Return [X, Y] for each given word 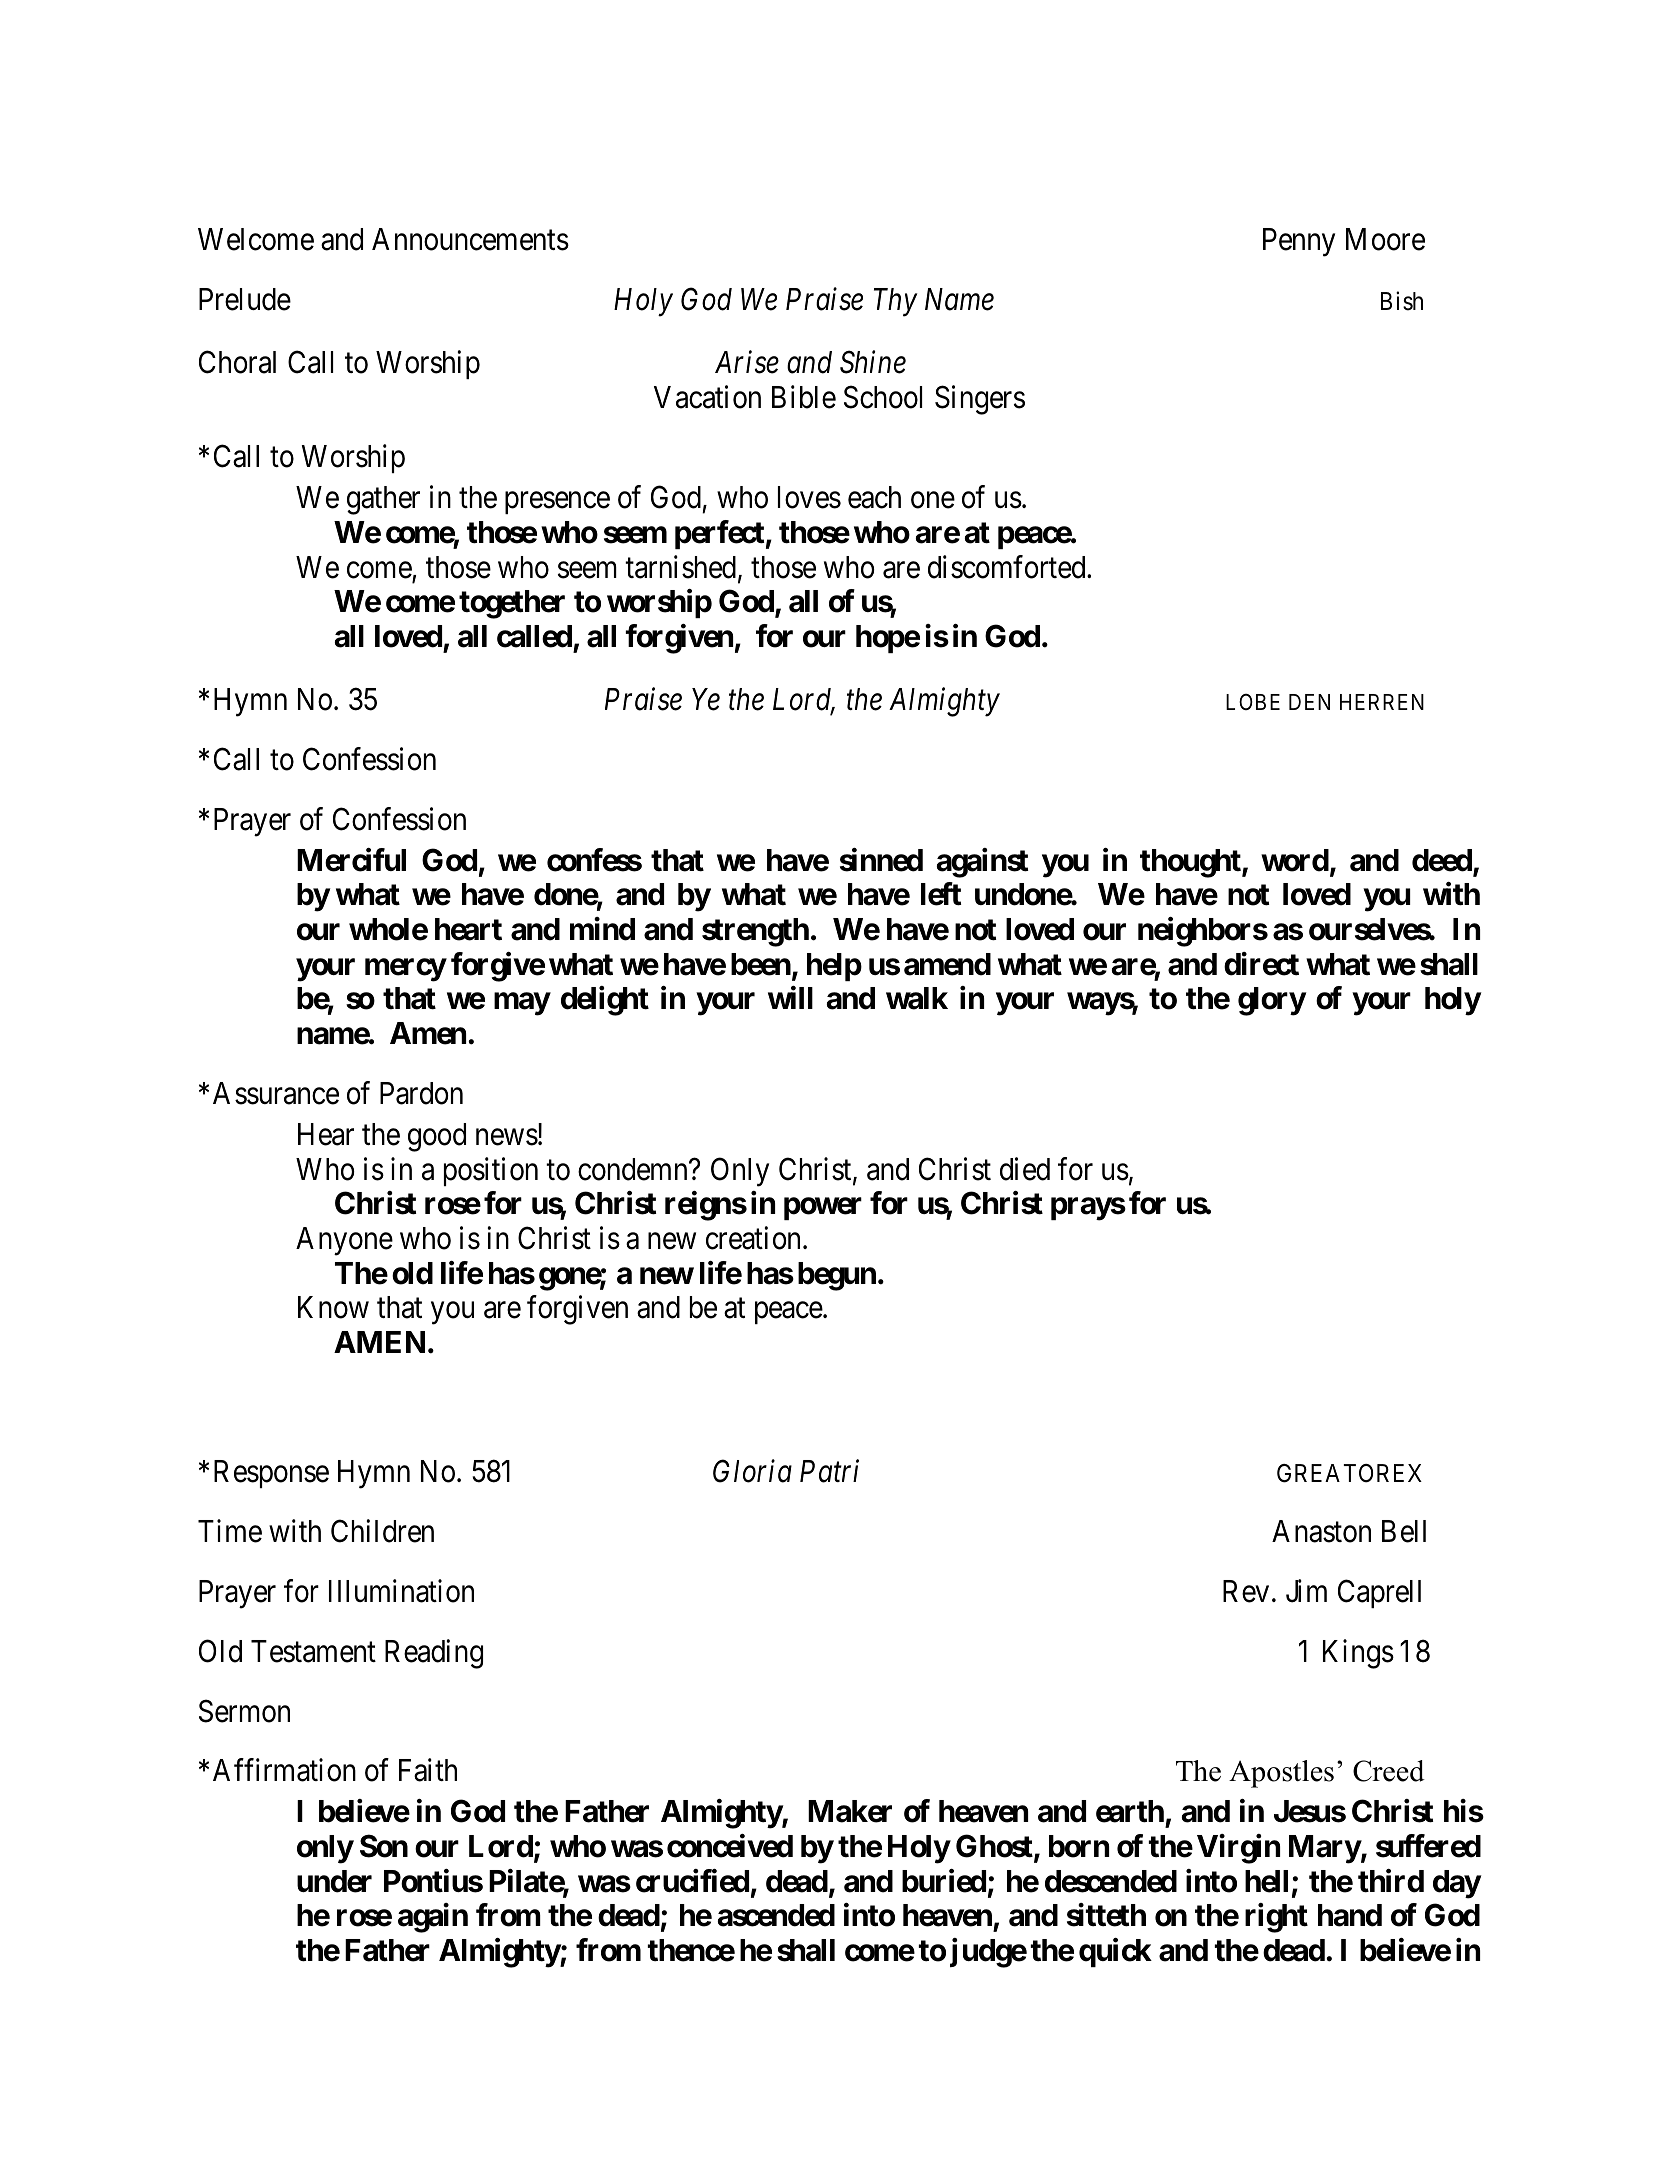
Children [382, 1531]
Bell [1404, 1531]
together [512, 604]
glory [1272, 1001]
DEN [1309, 702]
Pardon [421, 1093]
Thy [895, 302]
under [334, 1881]
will [790, 997]
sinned [881, 860]
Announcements [470, 239]
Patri [829, 1471]
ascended [776, 1915]
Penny [1299, 242]
